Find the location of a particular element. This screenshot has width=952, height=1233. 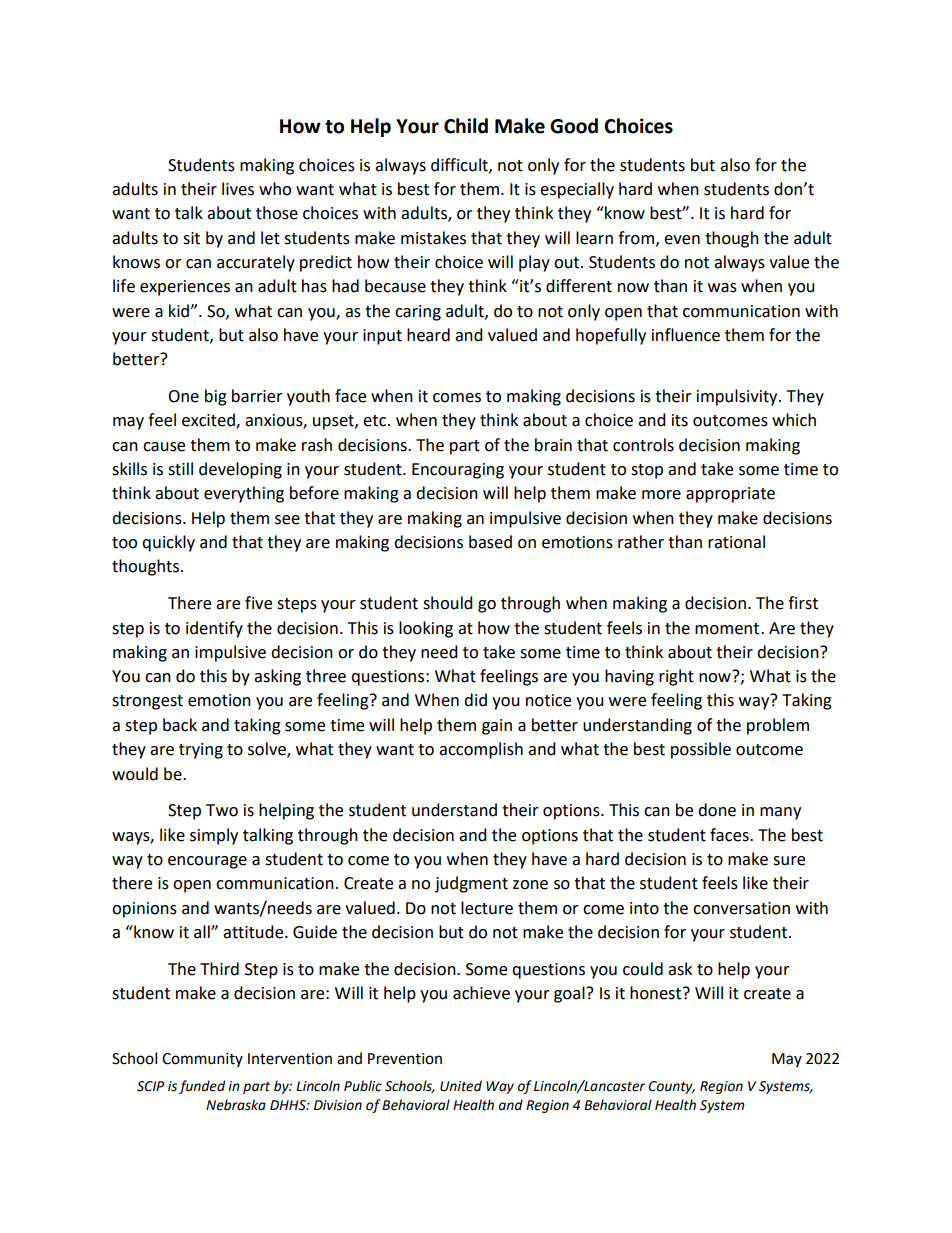

funded is located at coordinates (202, 1087).
